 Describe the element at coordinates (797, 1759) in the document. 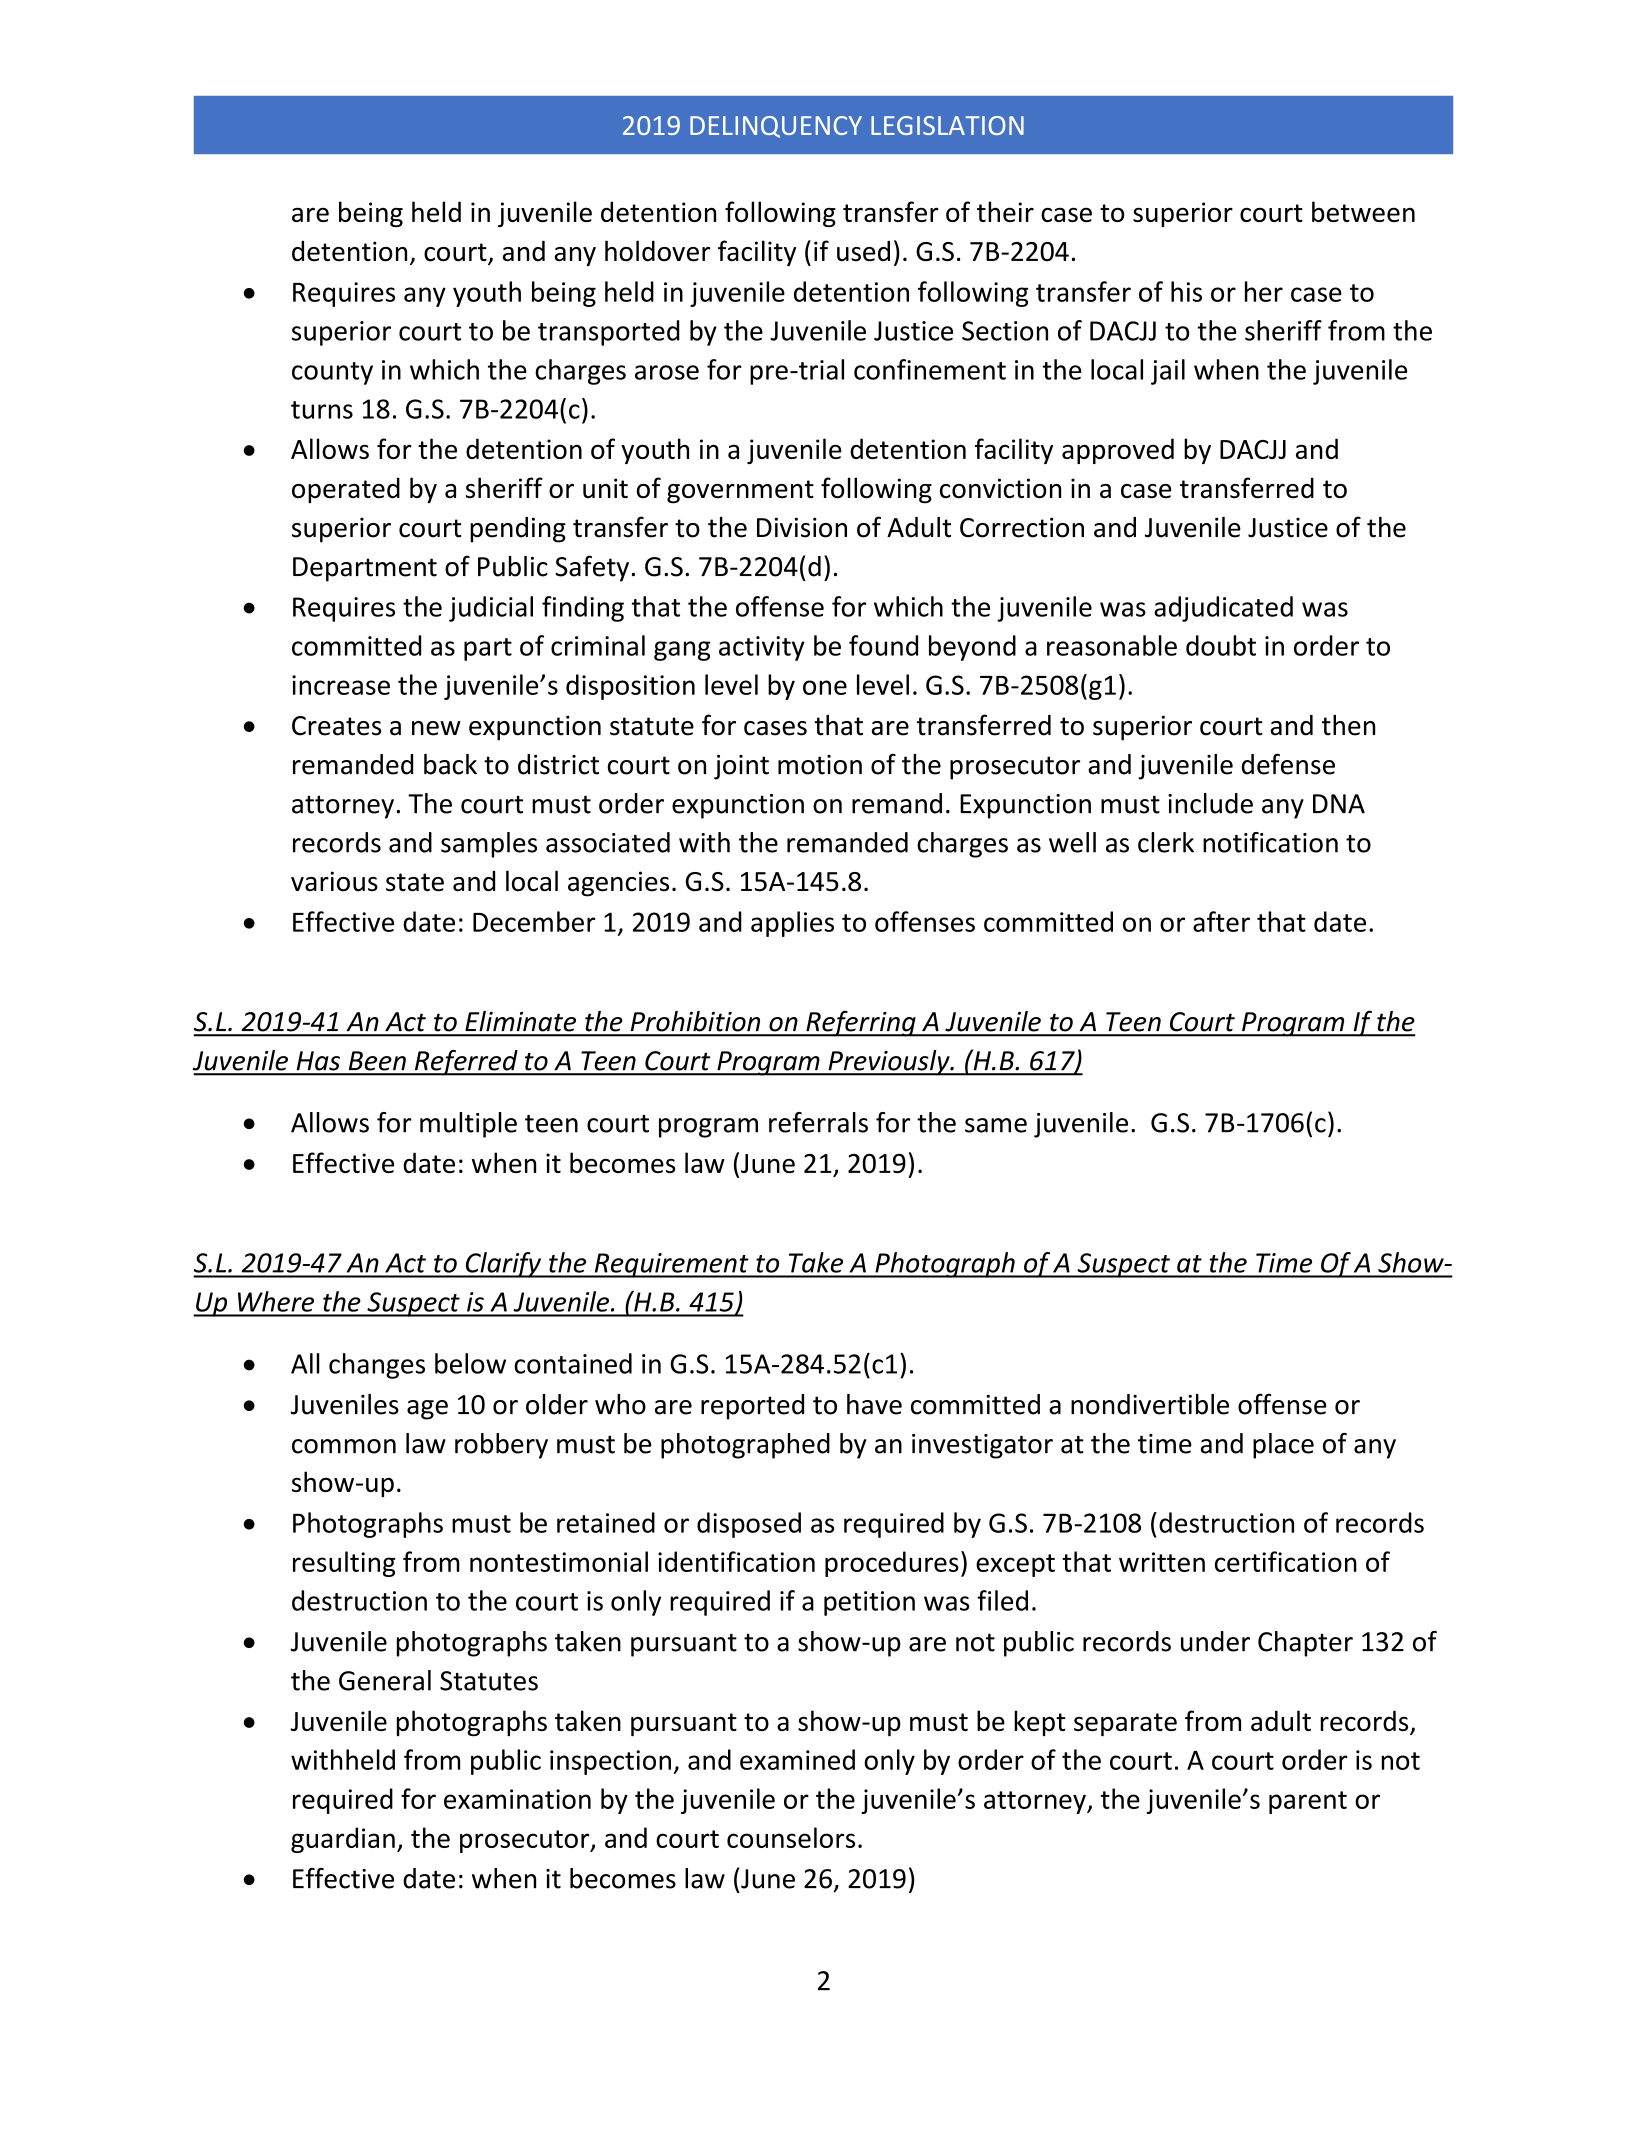

I see `examined` at that location.
